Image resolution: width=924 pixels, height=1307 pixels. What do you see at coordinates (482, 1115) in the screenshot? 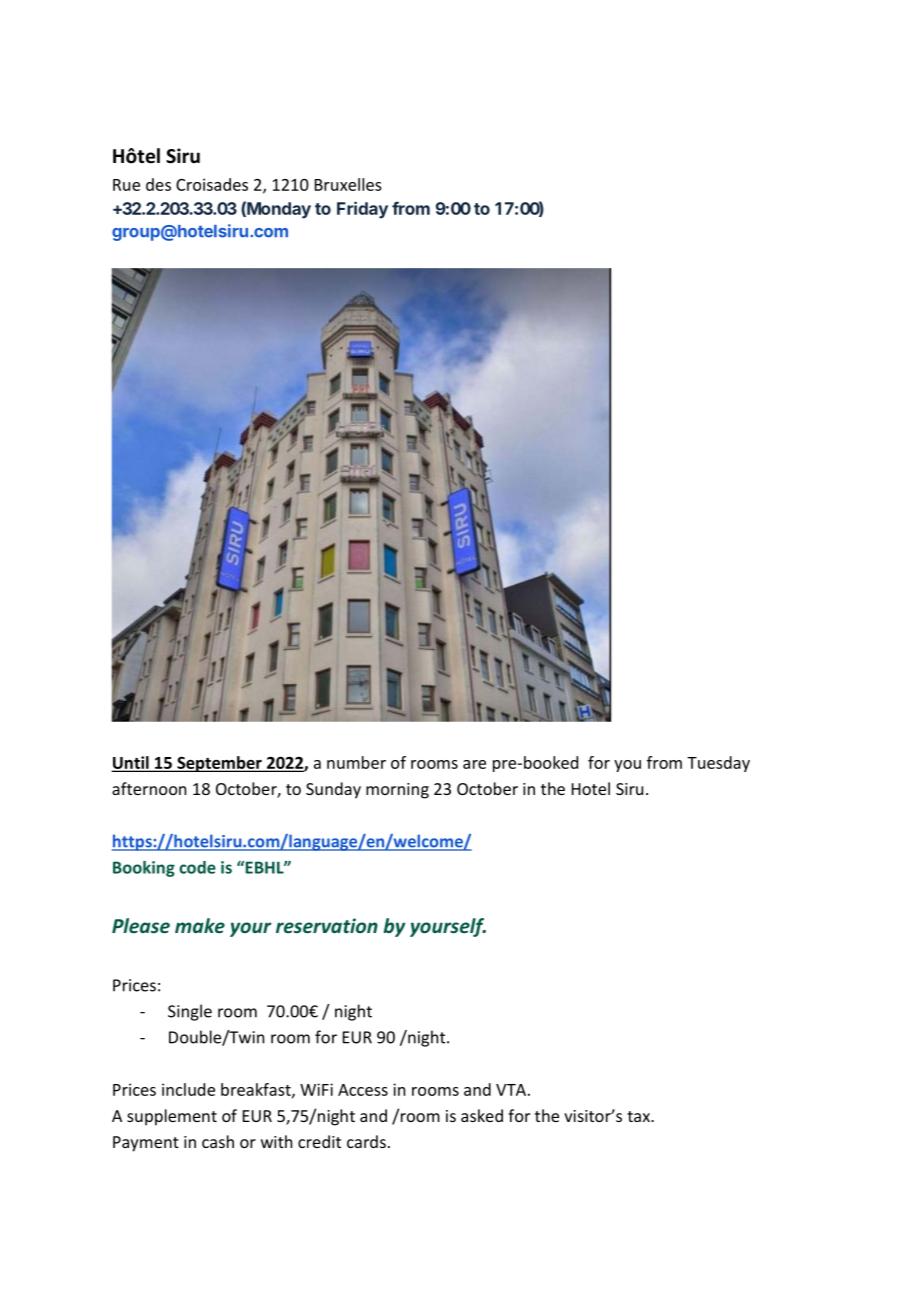
I see `asked` at bounding box center [482, 1115].
